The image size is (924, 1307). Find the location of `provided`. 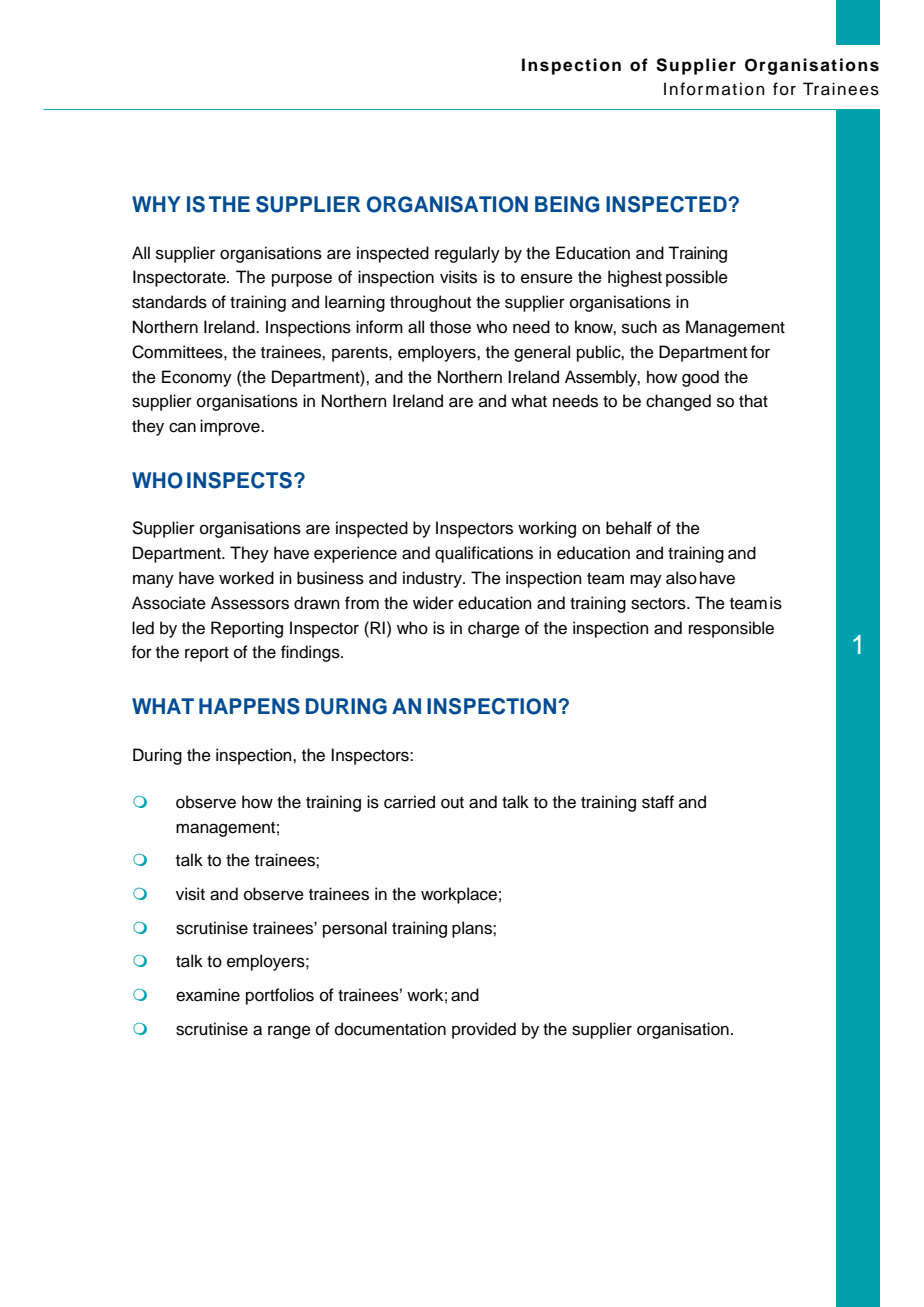

provided is located at coordinates (484, 1030).
